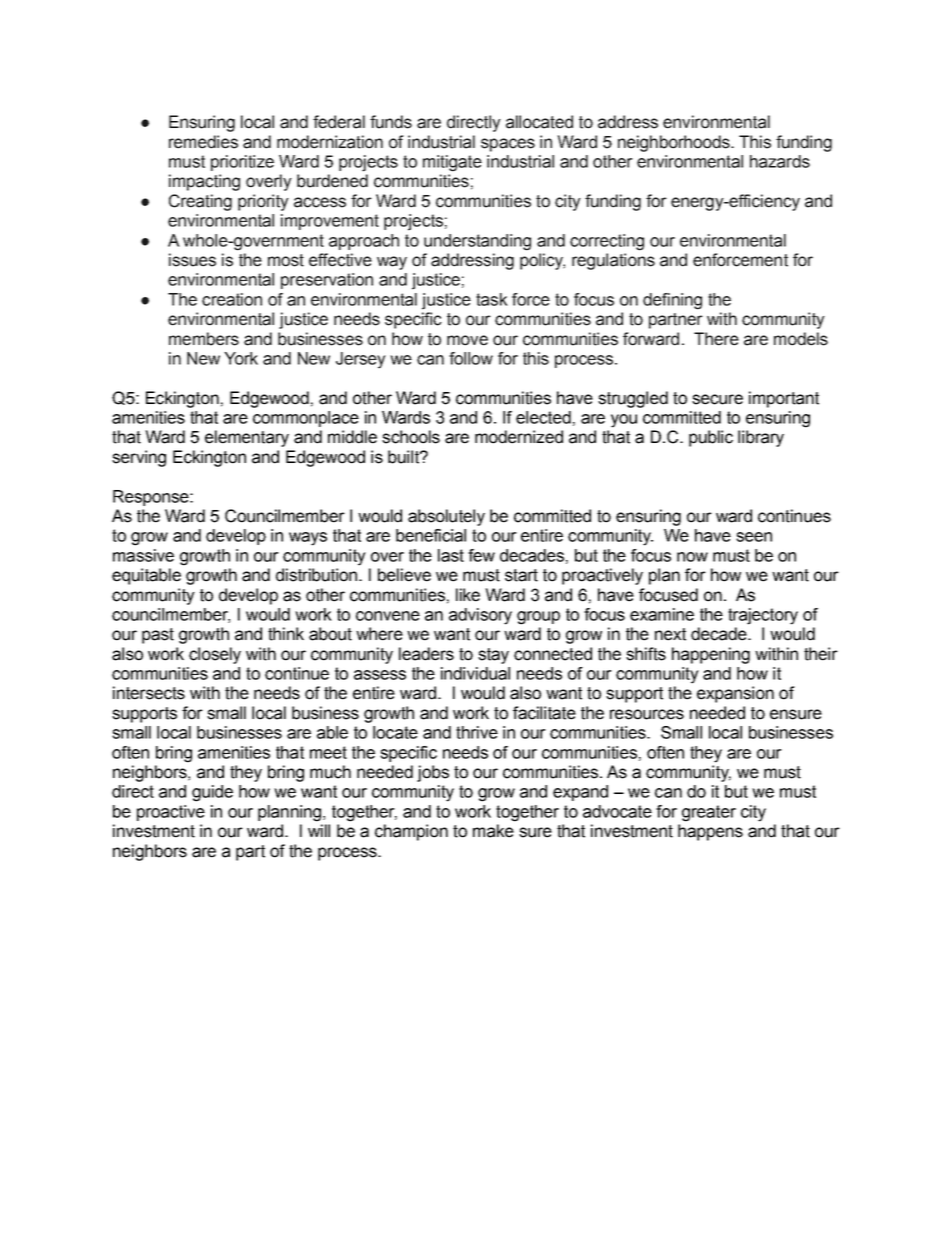 The height and width of the document is (1233, 952). What do you see at coordinates (471, 358) in the document?
I see `follow` at bounding box center [471, 358].
